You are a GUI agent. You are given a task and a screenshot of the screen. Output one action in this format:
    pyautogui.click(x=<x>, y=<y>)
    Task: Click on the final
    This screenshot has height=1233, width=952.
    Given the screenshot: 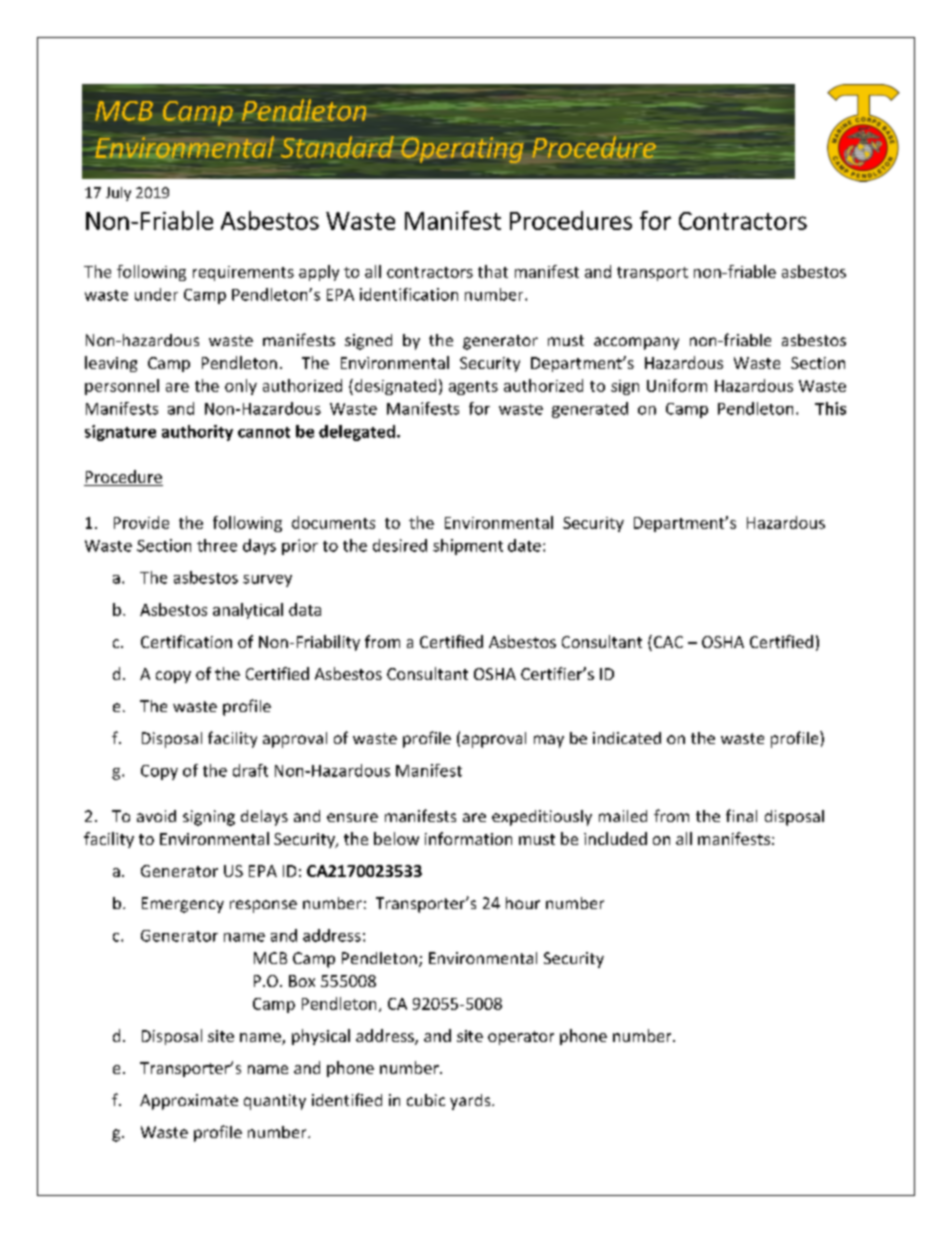 What is the action you would take?
    pyautogui.click(x=741, y=815)
